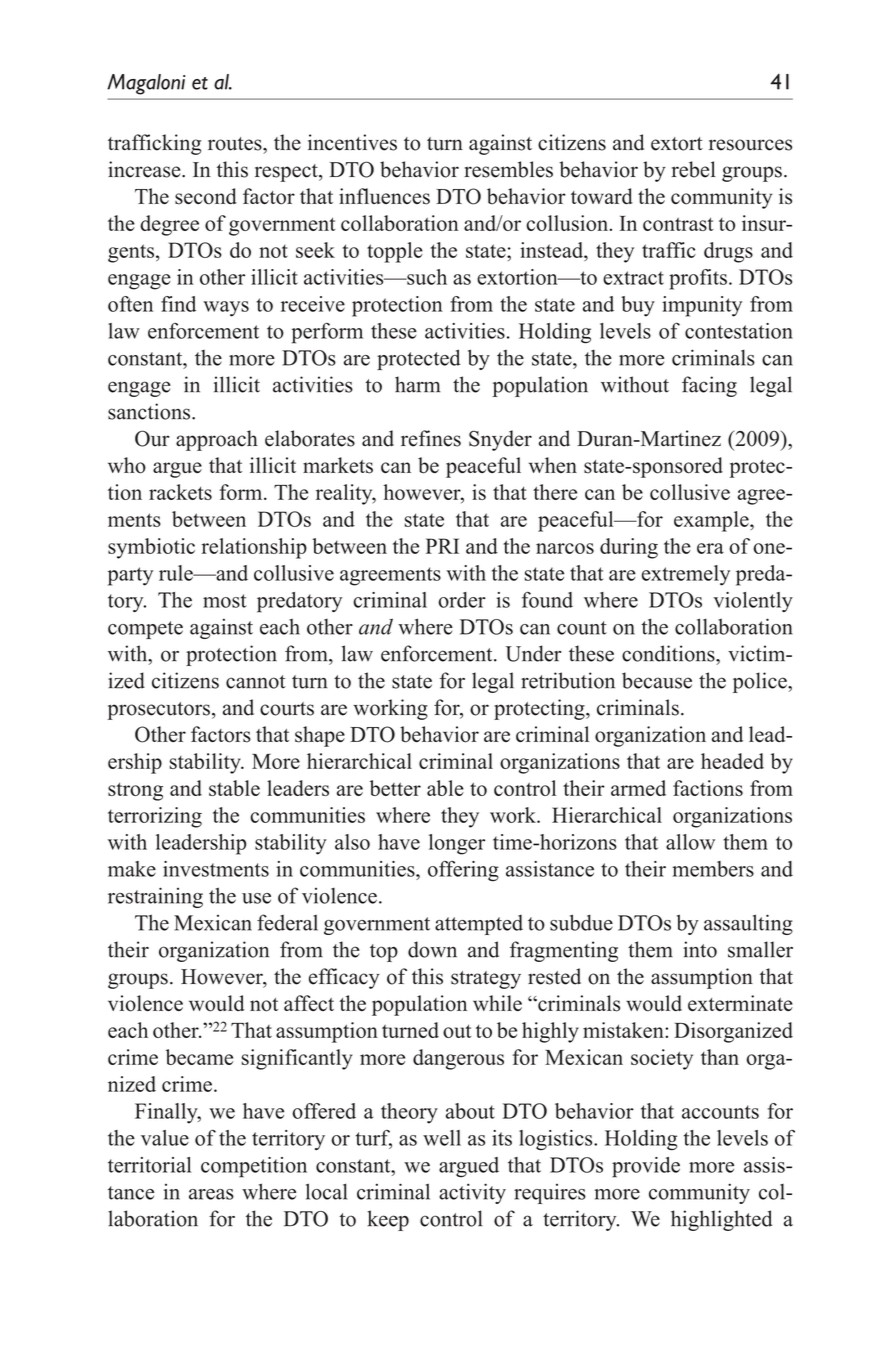  Describe the element at coordinates (211, 1194) in the screenshot. I see `areas` at that location.
